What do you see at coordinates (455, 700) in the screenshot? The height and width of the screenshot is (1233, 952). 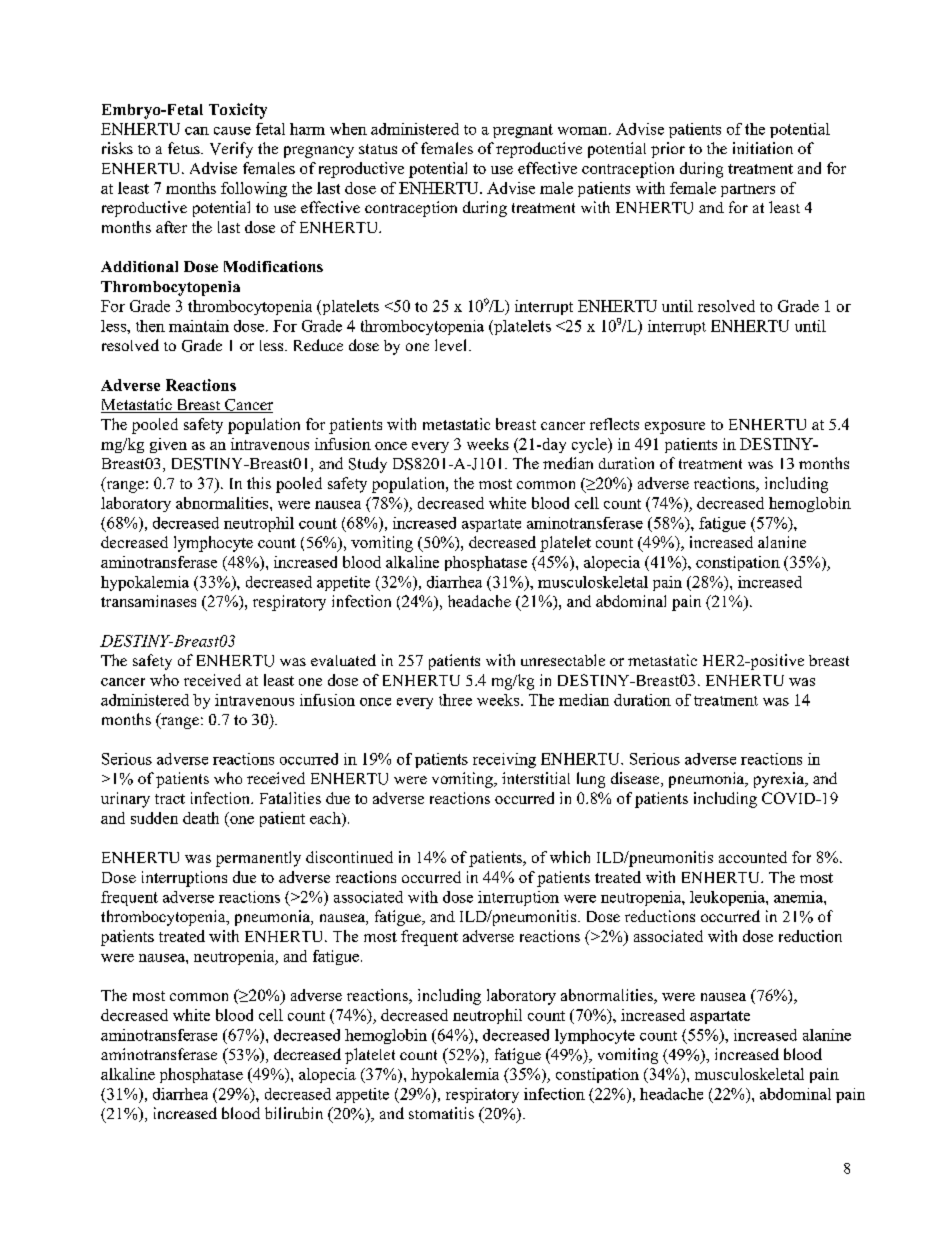 I see `three` at bounding box center [455, 700].
